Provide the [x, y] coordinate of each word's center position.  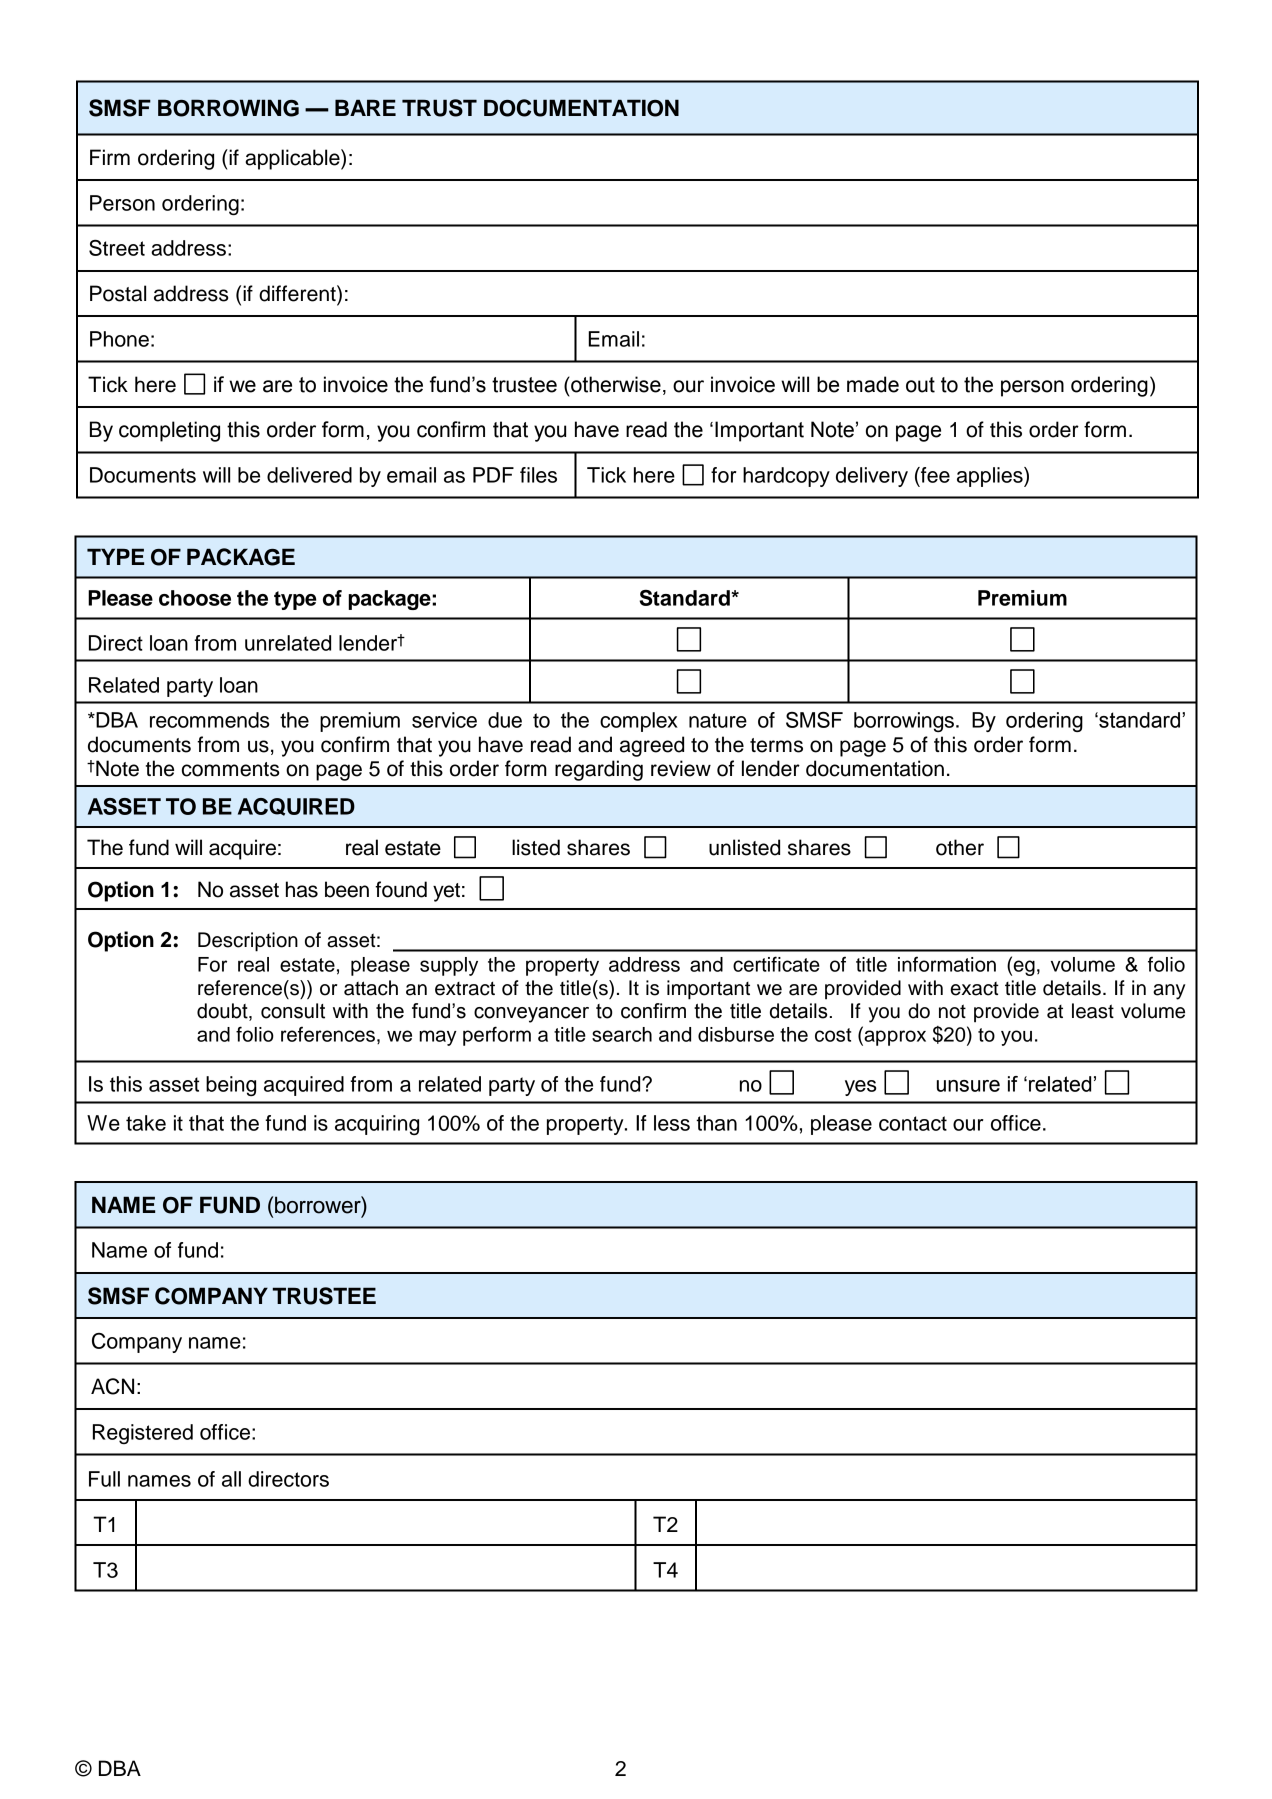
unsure [968, 1086]
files [538, 475]
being [231, 1086]
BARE [365, 107]
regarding [599, 770]
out [920, 385]
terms [776, 745]
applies [991, 477]
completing [169, 431]
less [672, 1123]
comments [230, 769]
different [298, 293]
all [231, 1479]
